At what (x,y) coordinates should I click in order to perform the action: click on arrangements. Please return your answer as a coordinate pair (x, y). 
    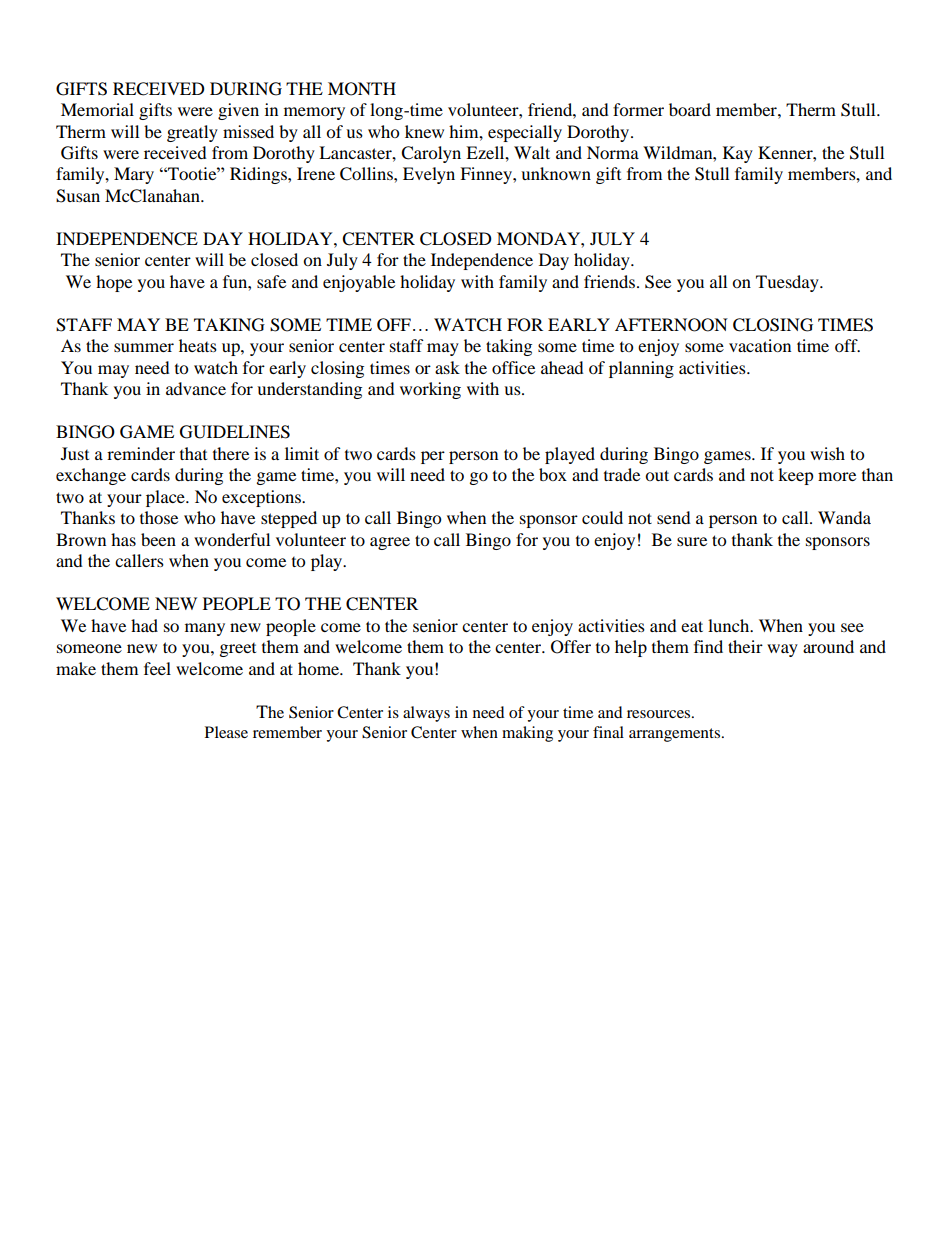
    Looking at the image, I should click on (676, 735).
